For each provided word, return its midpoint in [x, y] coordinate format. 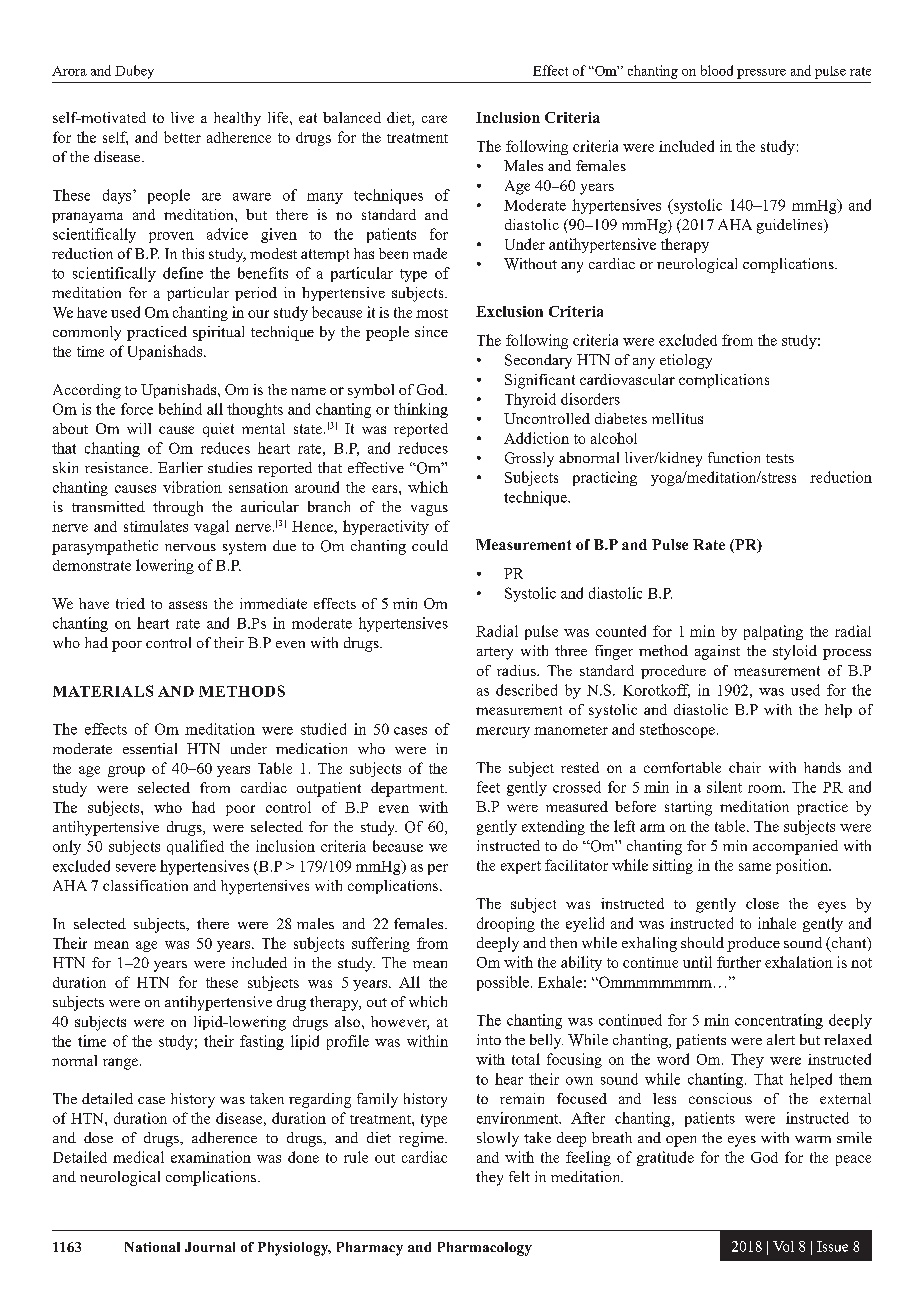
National [152, 1247]
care [434, 119]
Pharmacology [485, 1249]
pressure [761, 74]
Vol [783, 1246]
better [182, 137]
